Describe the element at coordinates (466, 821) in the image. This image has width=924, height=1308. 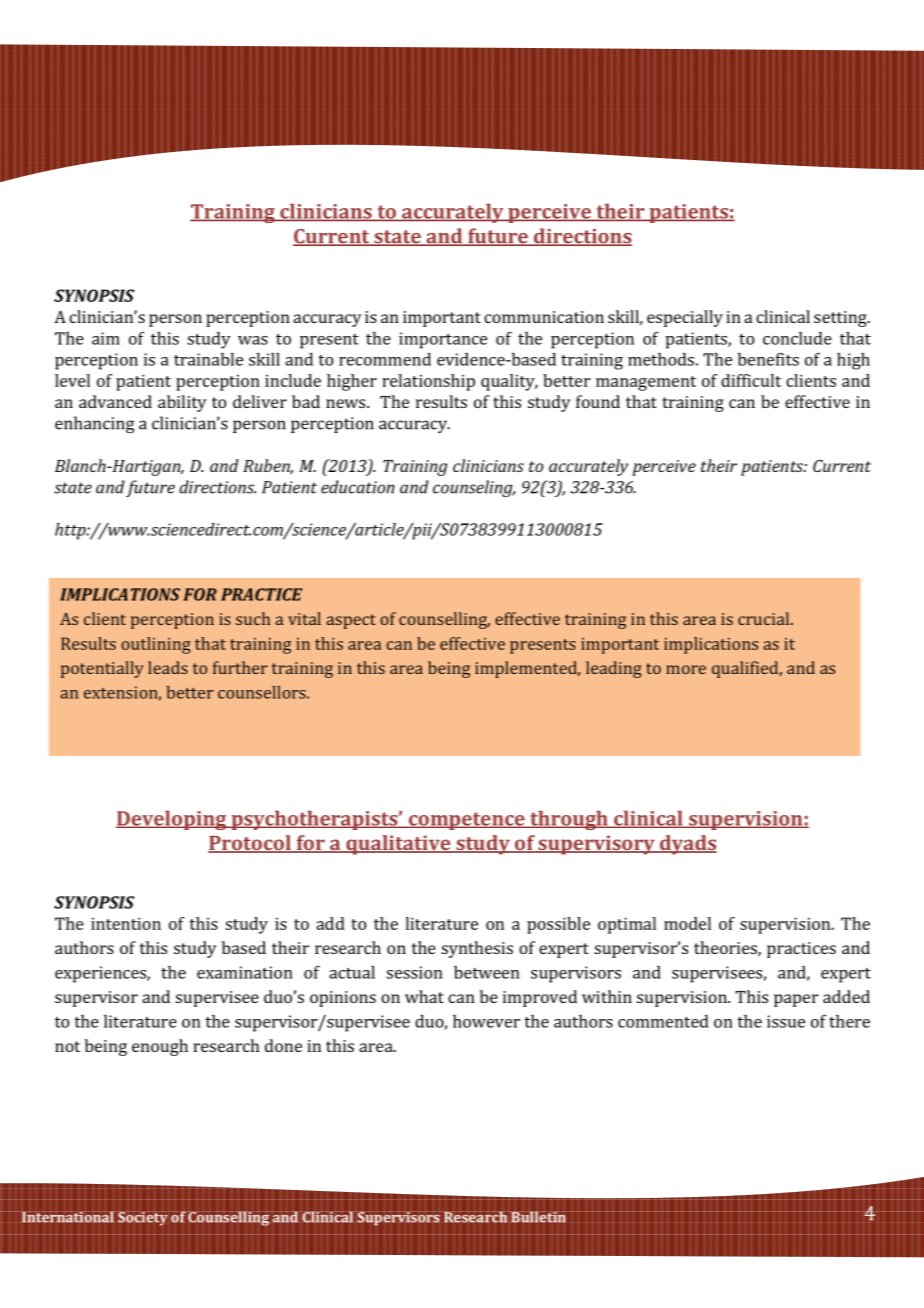
I see `competence` at that location.
